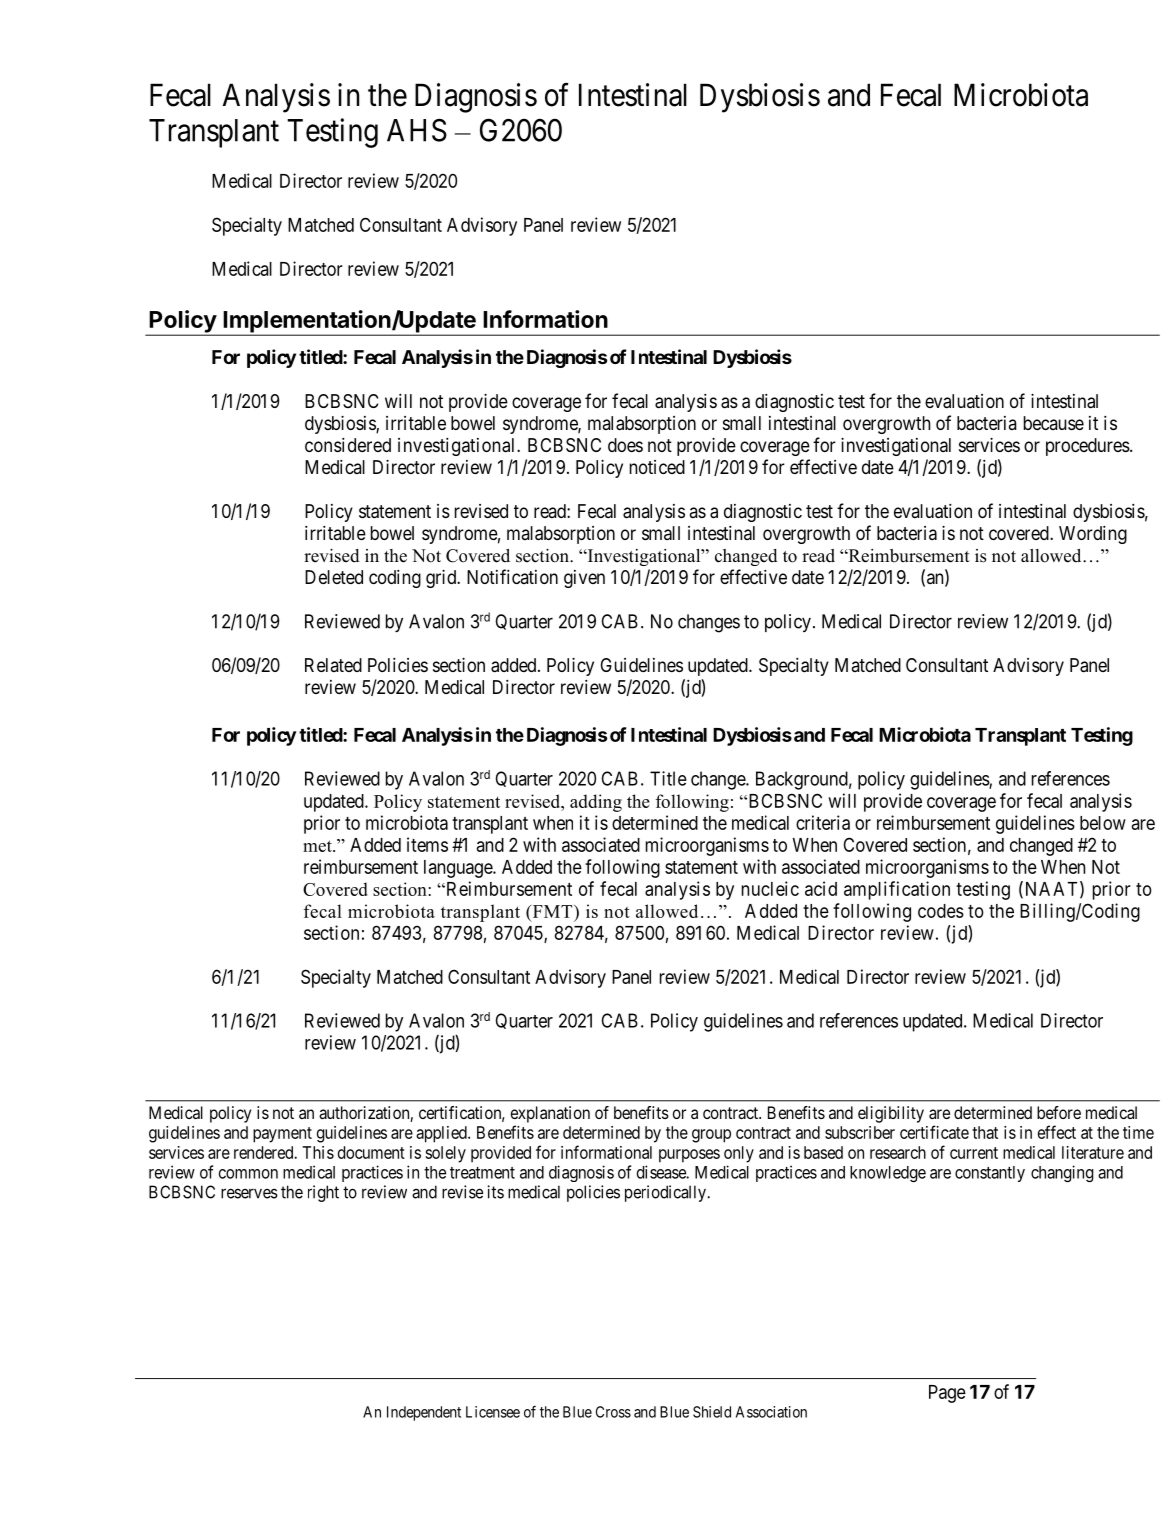 Image resolution: width=1171 pixels, height=1515 pixels. I want to click on procedures, so click(1088, 447).
